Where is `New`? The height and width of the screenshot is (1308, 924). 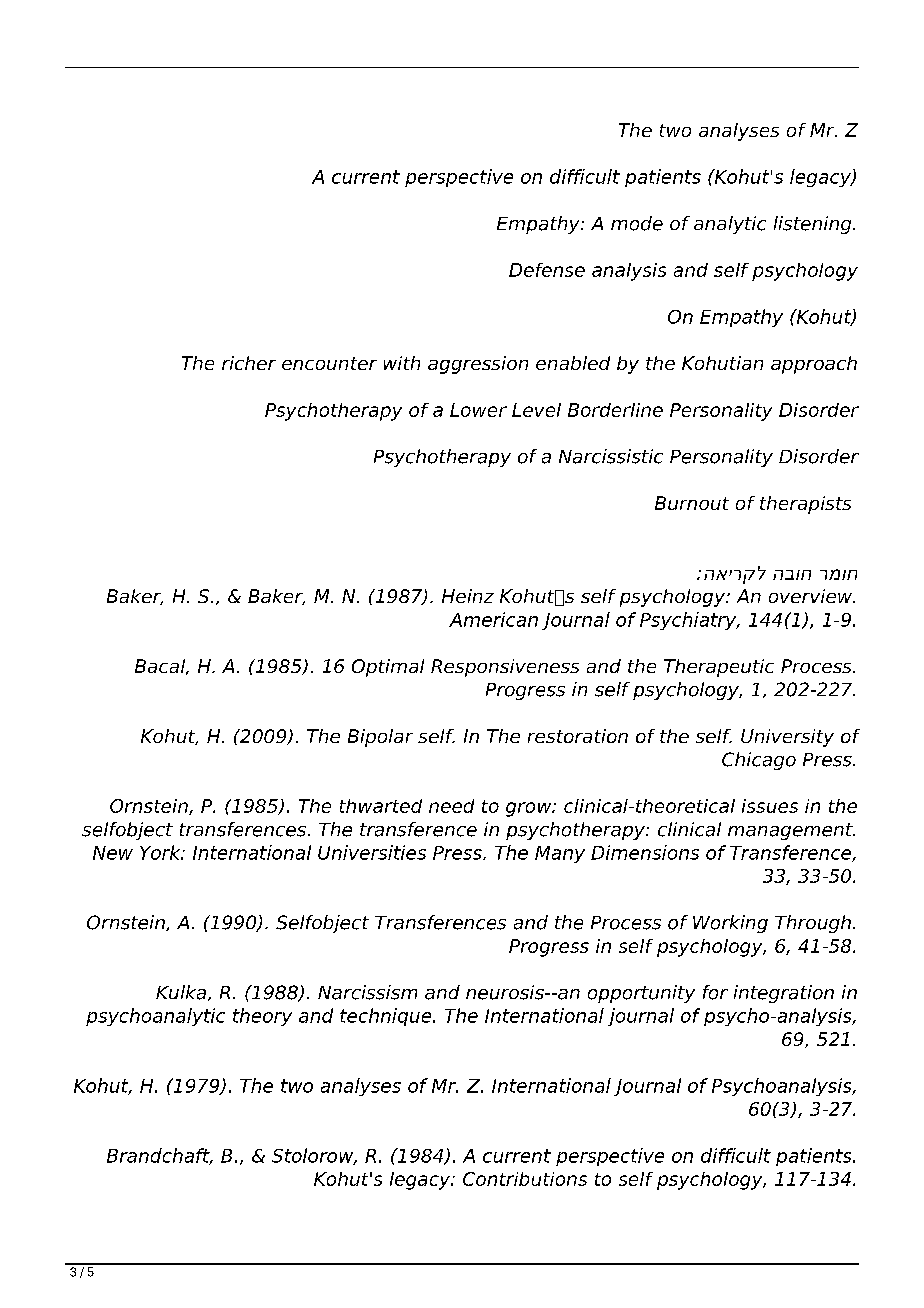
New is located at coordinates (113, 853).
